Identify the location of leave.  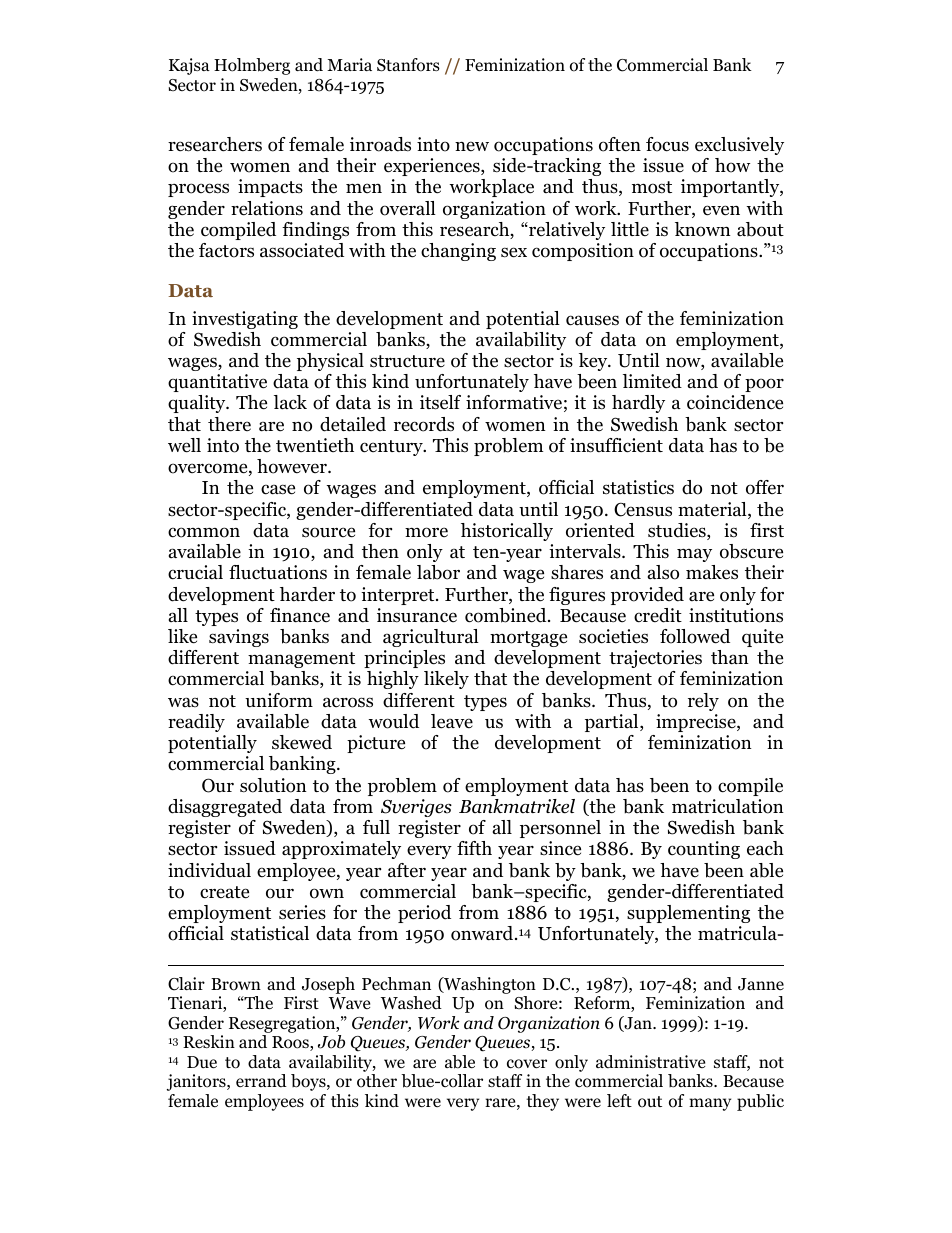
(452, 721).
